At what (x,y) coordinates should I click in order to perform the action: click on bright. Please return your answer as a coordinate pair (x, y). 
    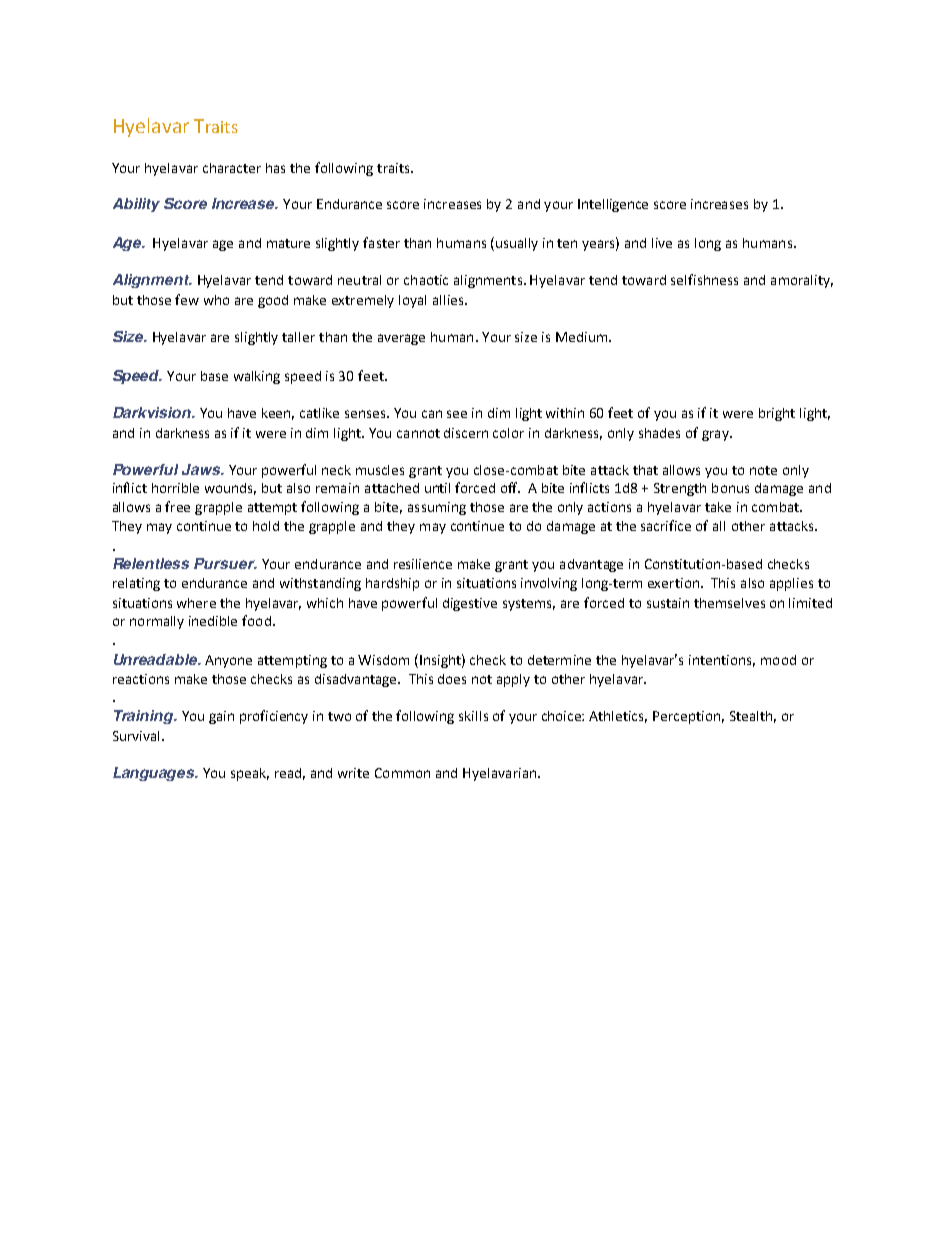
    Looking at the image, I should click on (777, 414).
